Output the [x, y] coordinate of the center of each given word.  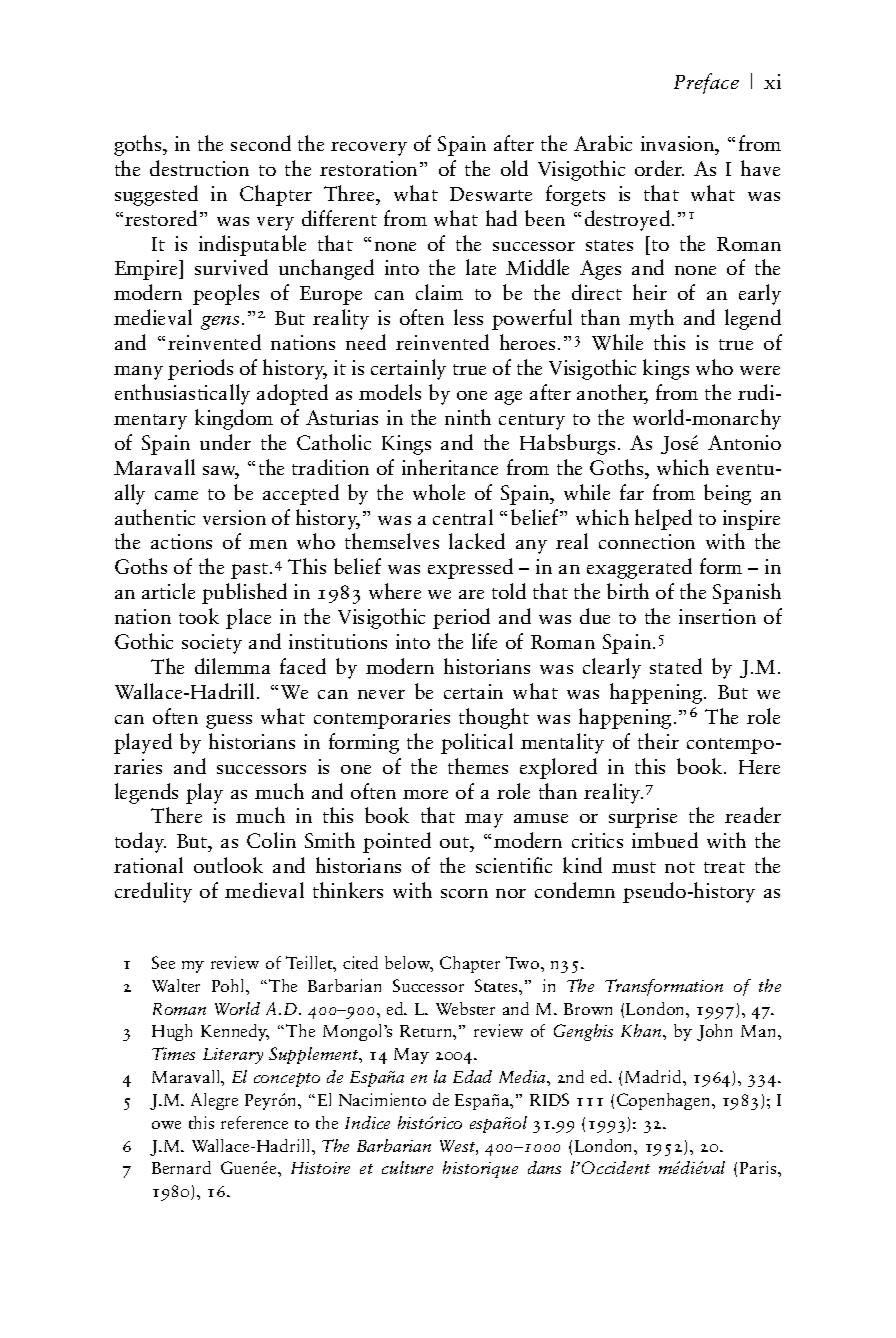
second [261, 143]
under [225, 442]
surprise [643, 818]
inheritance [450, 467]
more [425, 794]
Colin [271, 840]
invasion [679, 143]
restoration [368, 168]
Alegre [214, 1101]
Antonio [744, 442]
